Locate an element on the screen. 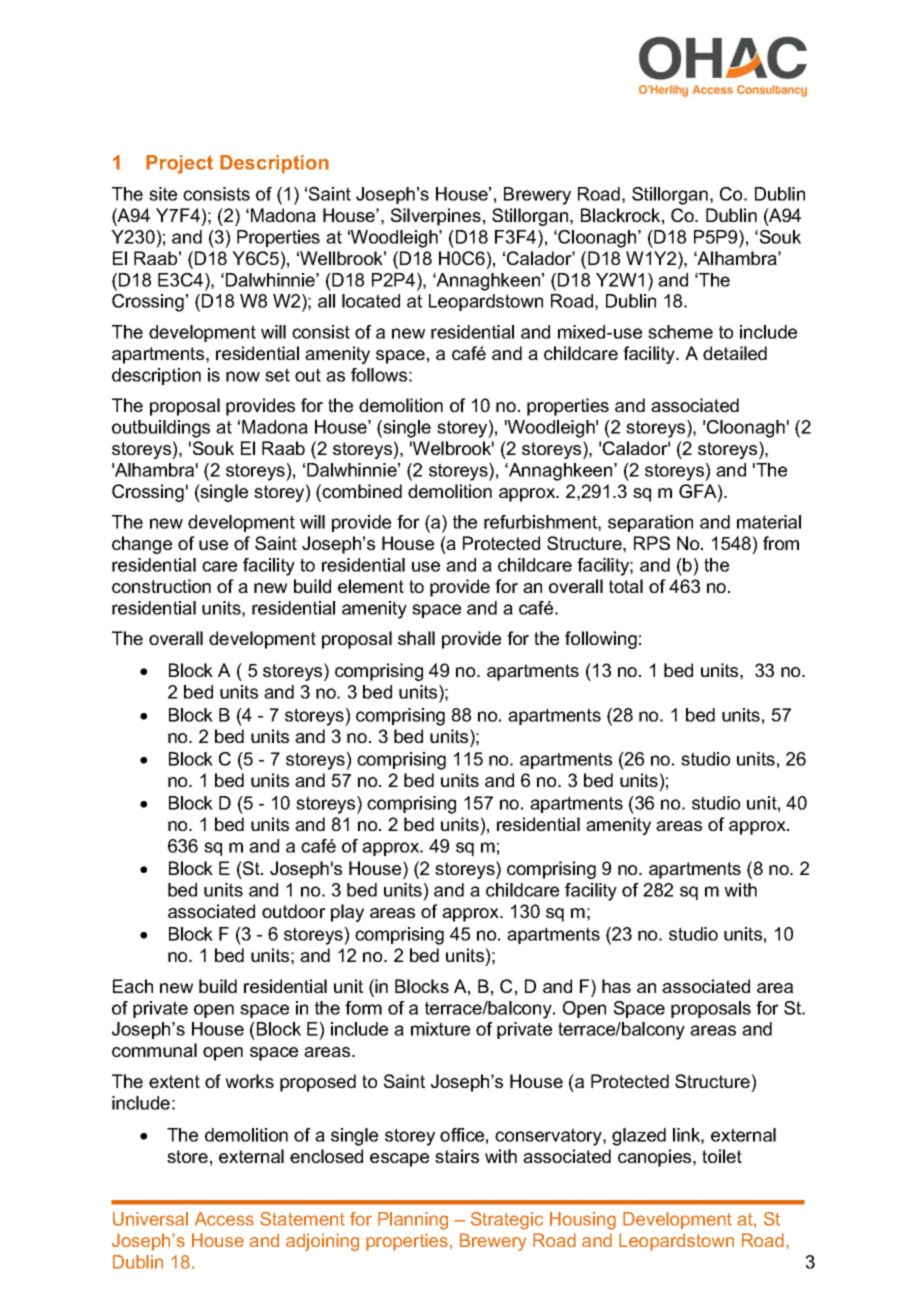 The height and width of the screenshot is (1308, 924). change is located at coordinates (142, 545).
